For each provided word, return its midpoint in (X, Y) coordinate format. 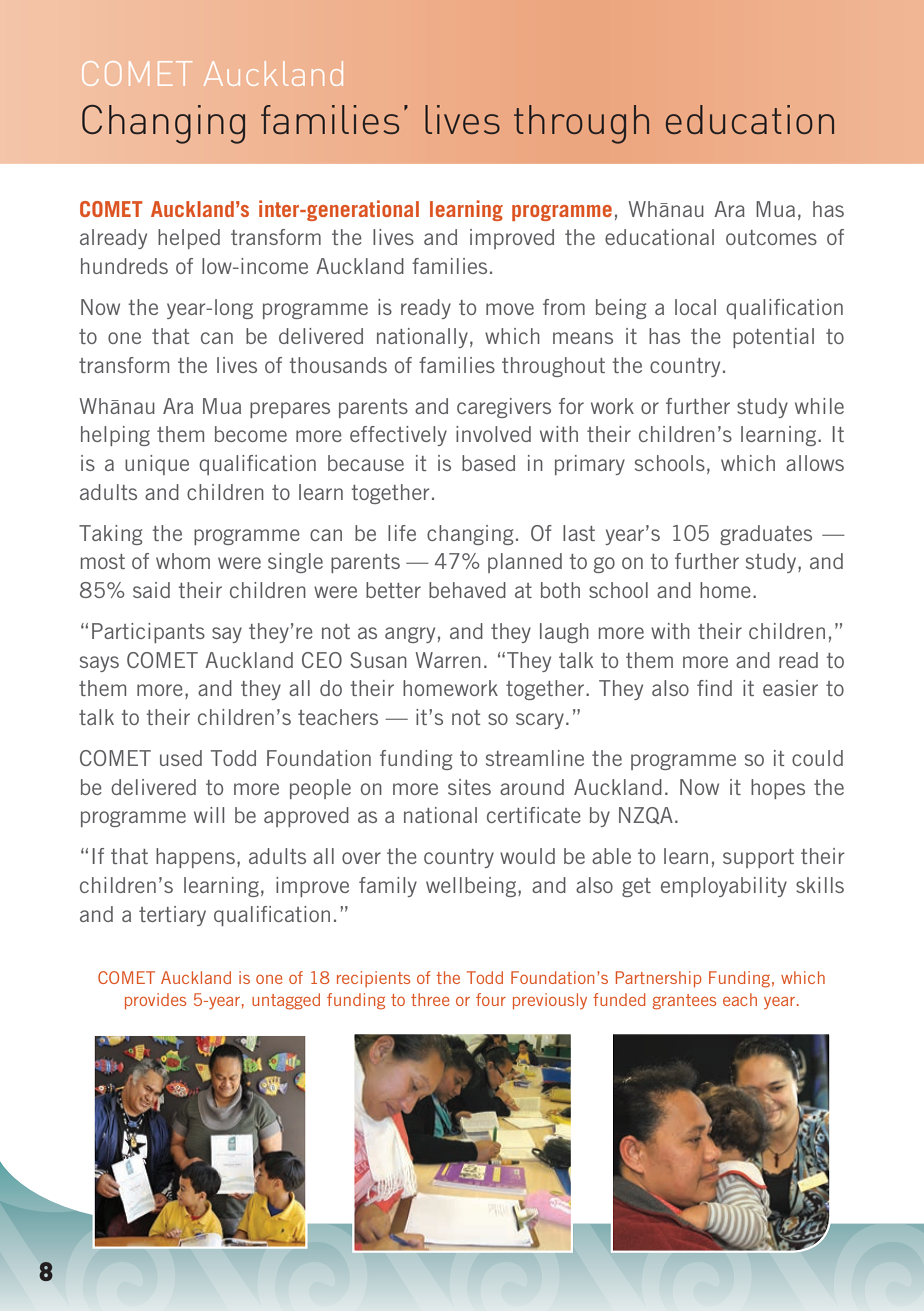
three (430, 999)
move (510, 309)
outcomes (771, 237)
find (714, 688)
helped (189, 239)
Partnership (659, 979)
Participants (148, 633)
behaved (467, 590)
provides (155, 1001)
